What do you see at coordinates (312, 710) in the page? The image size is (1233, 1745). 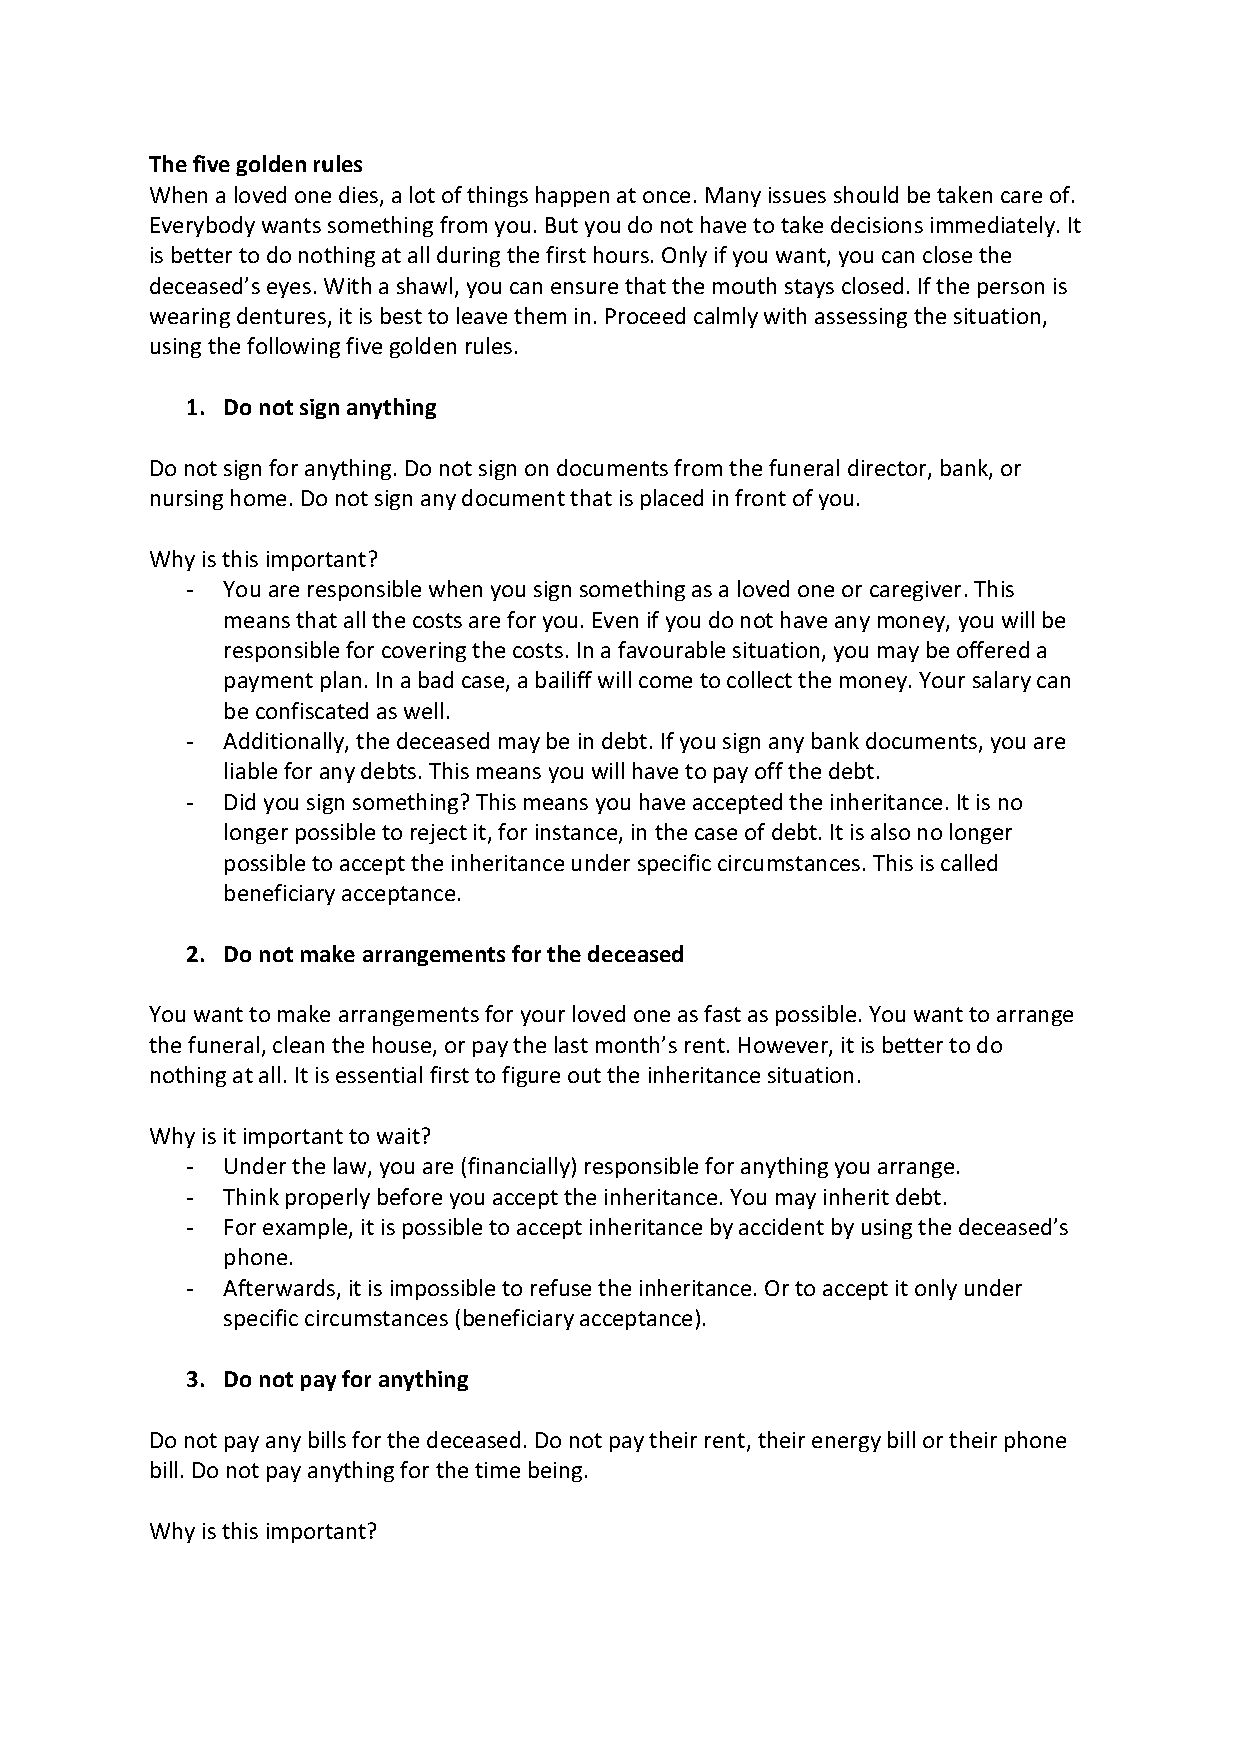 I see `confiscated` at bounding box center [312, 710].
